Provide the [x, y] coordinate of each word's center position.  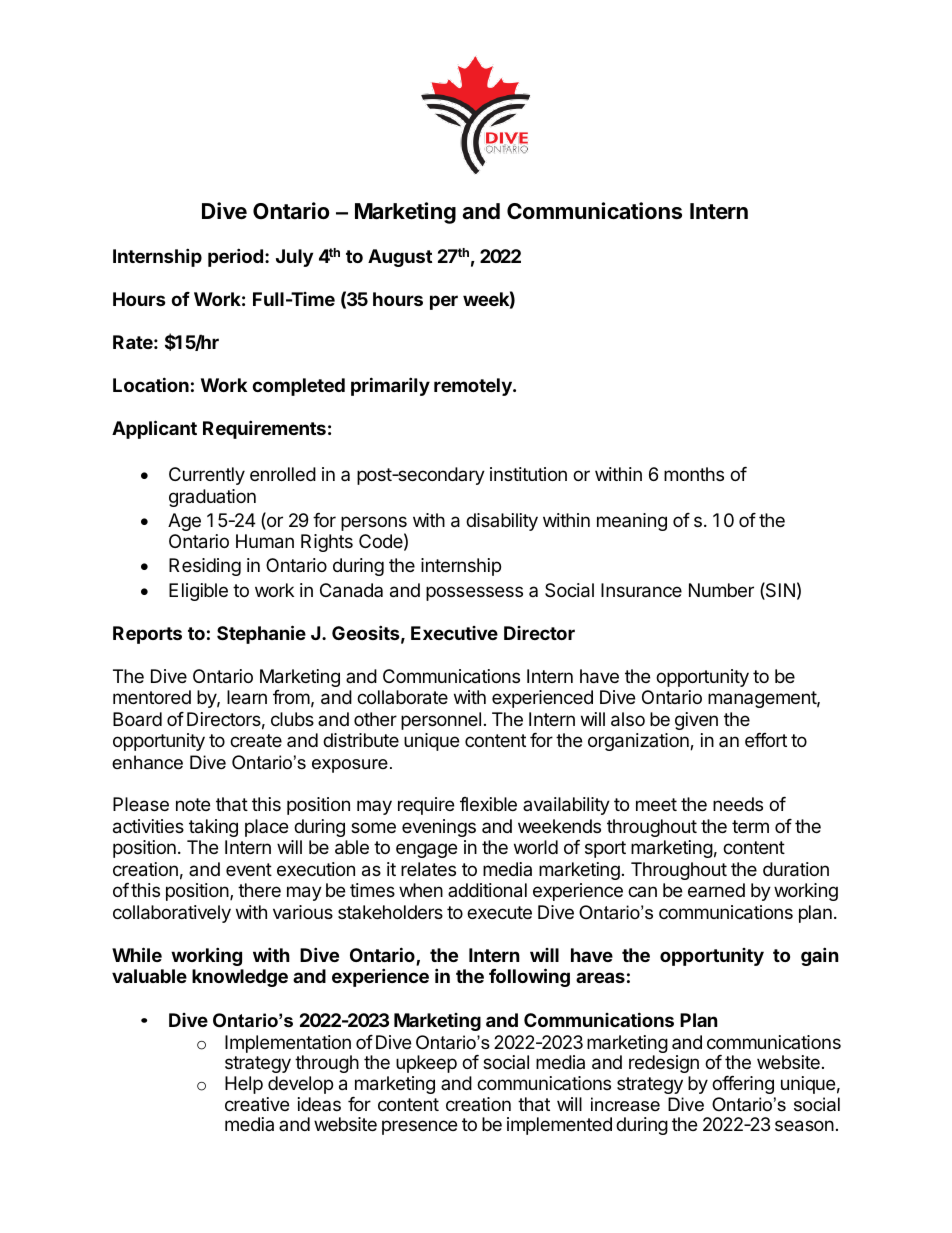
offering [743, 1085]
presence [419, 1127]
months [694, 474]
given [696, 721]
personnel [441, 721]
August [400, 258]
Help [244, 1085]
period [235, 257]
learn [247, 697]
